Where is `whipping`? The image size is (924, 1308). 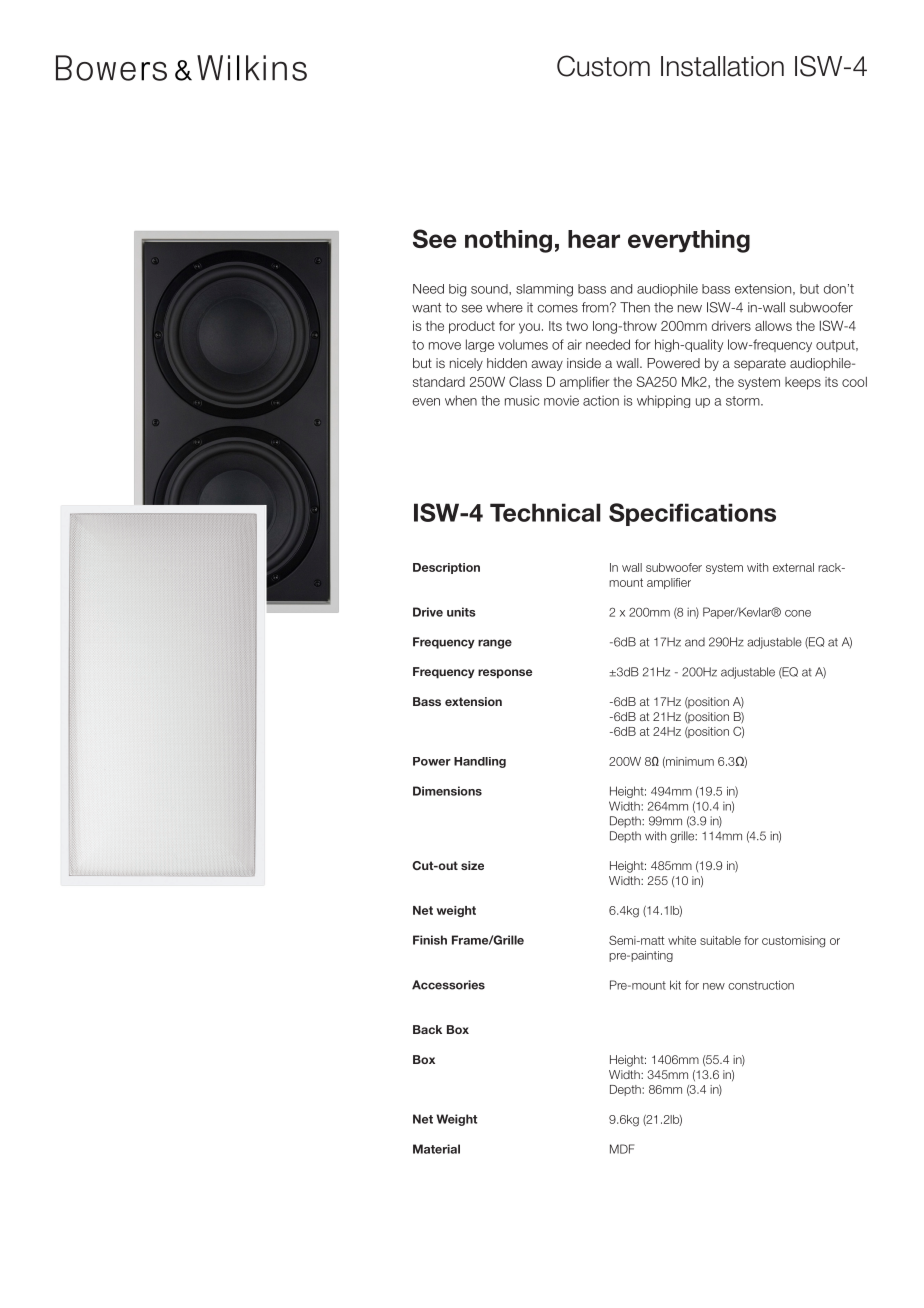 whipping is located at coordinates (663, 401).
